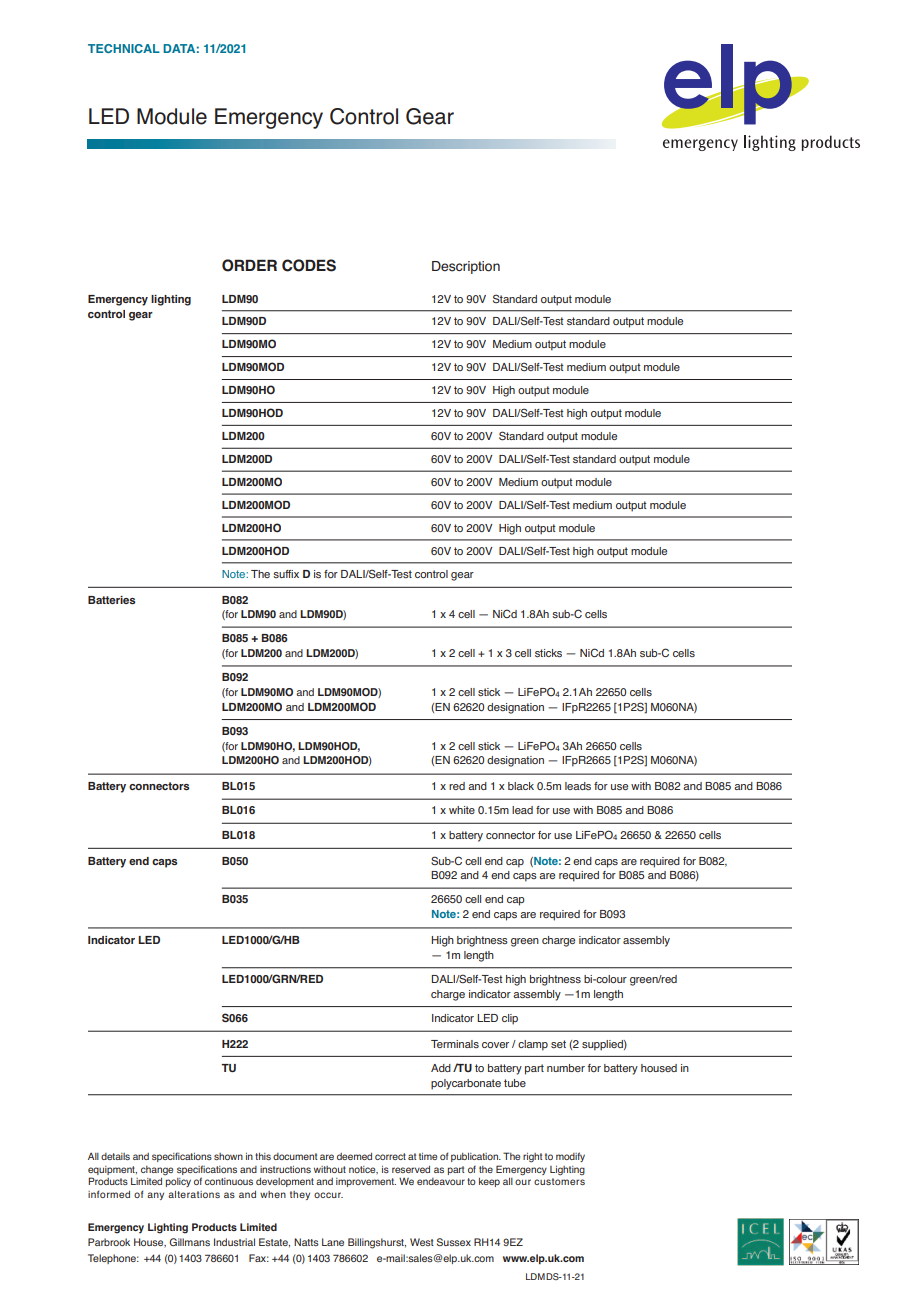  What do you see at coordinates (111, 600) in the page?
I see `Batteries` at bounding box center [111, 600].
